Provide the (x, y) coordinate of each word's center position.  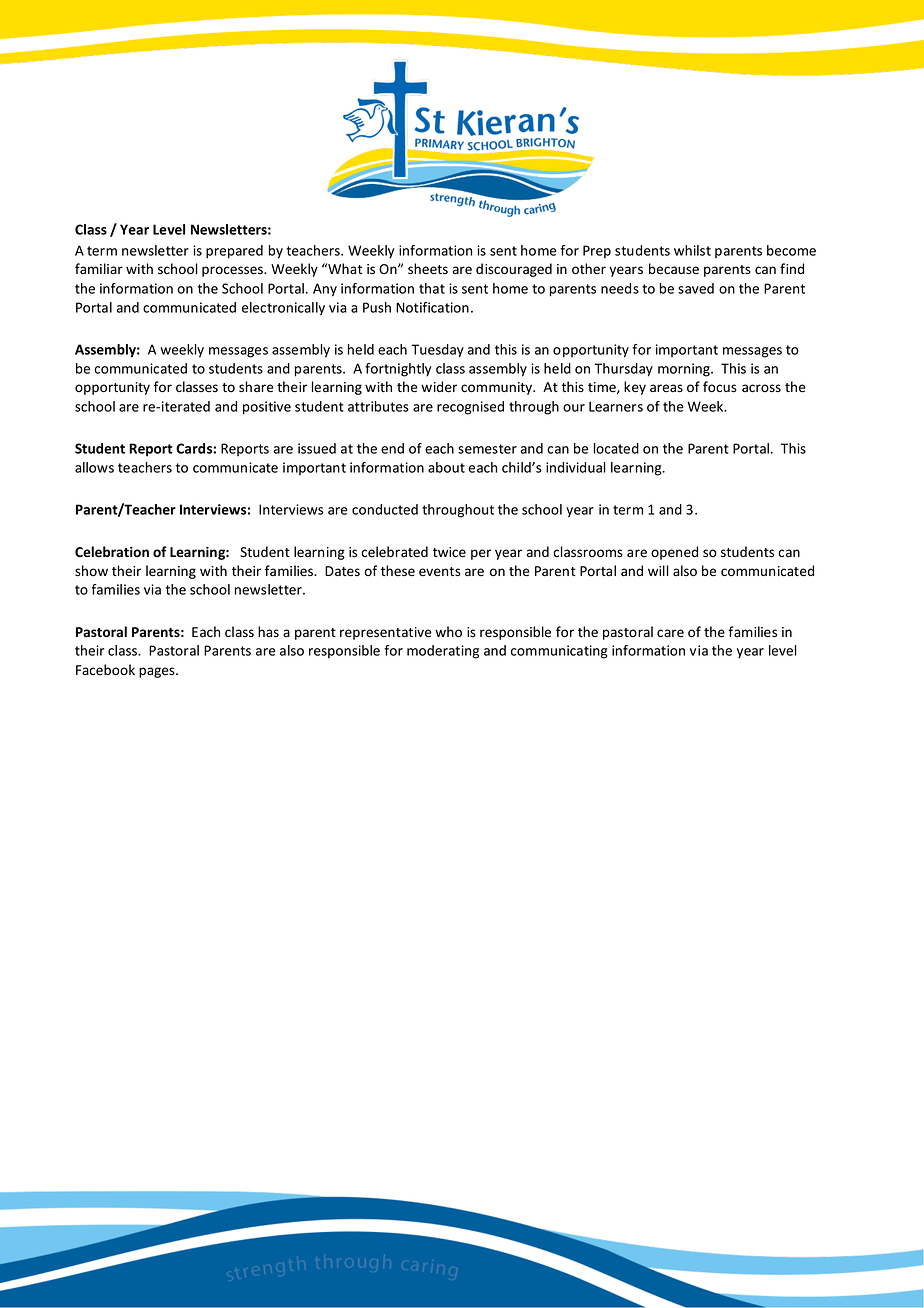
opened (674, 553)
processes (233, 271)
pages (158, 672)
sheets (428, 269)
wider (439, 387)
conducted (385, 509)
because (674, 269)
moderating (443, 652)
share (256, 387)
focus (720, 387)
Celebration (112, 552)
